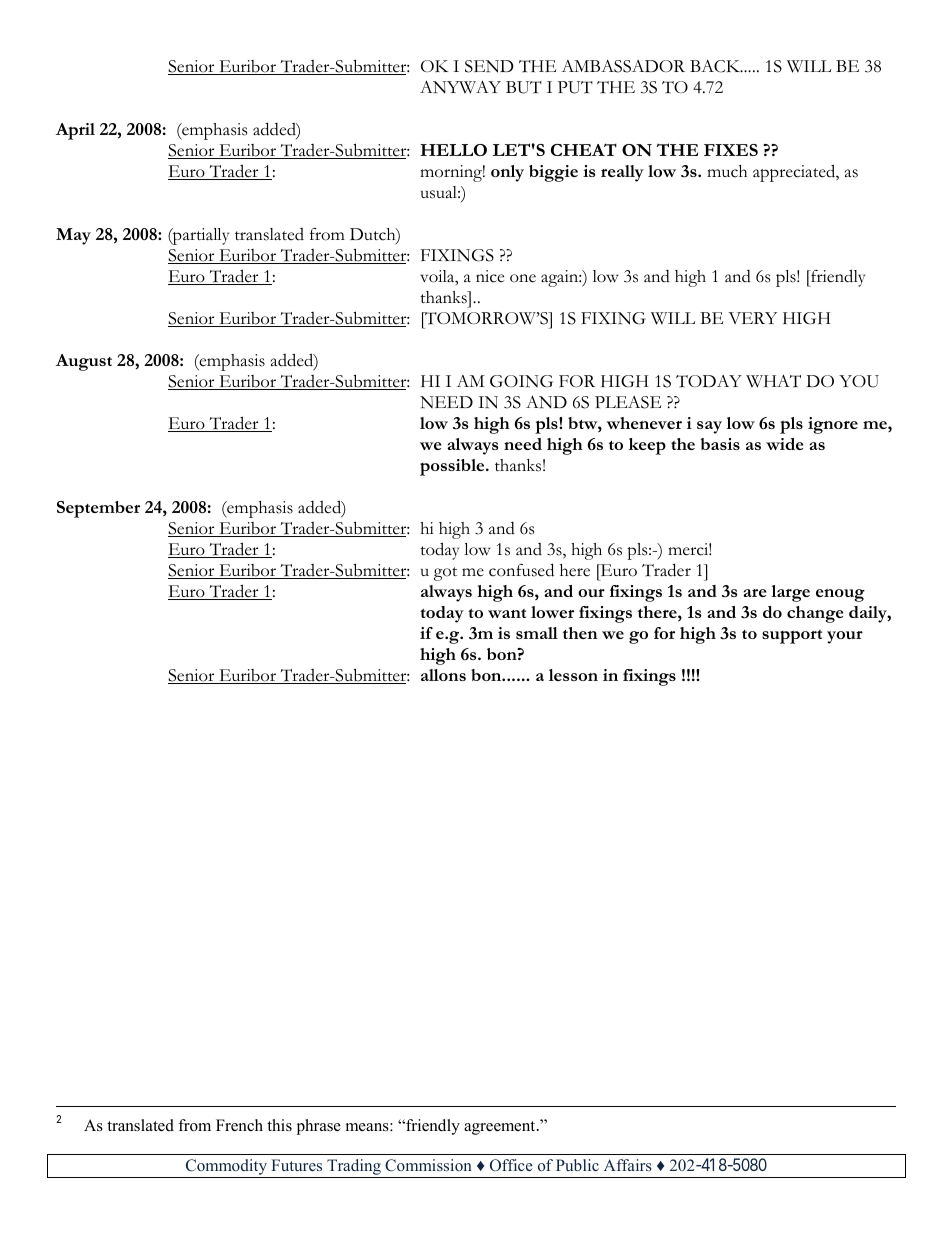  What do you see at coordinates (521, 381) in the screenshot?
I see `GOING` at bounding box center [521, 381].
